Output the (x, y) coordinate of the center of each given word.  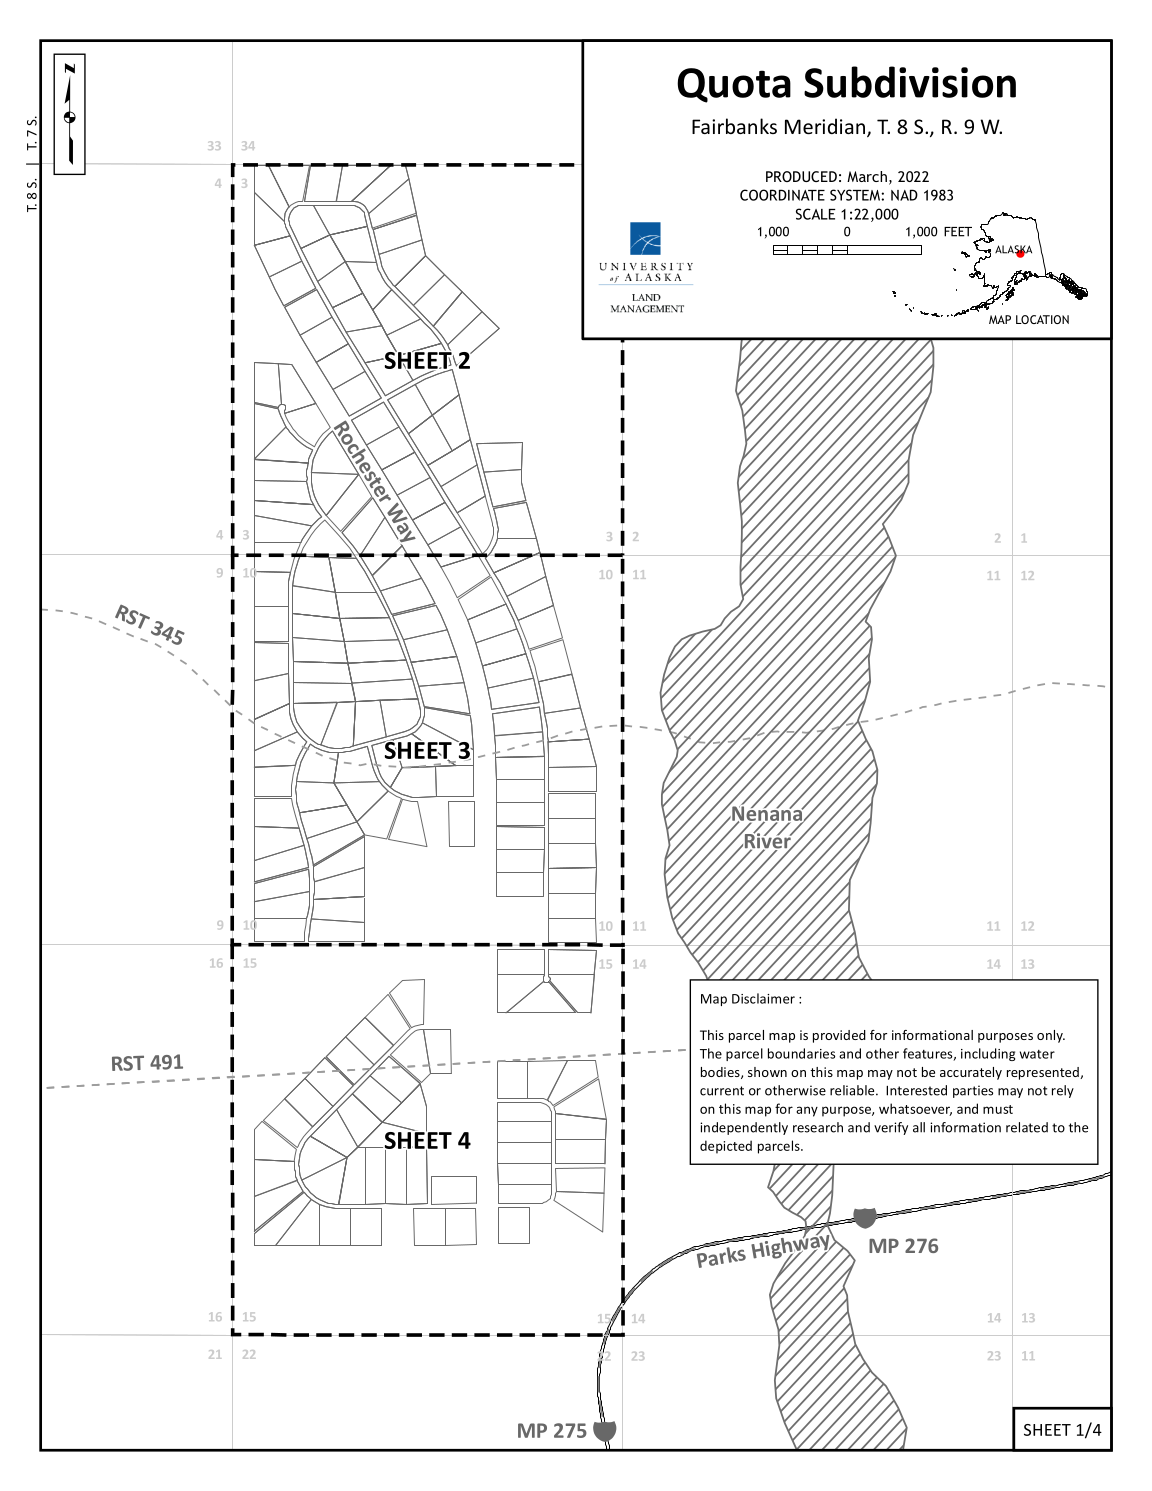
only (1051, 1036)
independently (744, 1128)
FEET (958, 232)
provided (839, 1036)
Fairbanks (734, 126)
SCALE (816, 214)
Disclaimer (763, 998)
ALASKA (1013, 250)
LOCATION (1042, 319)
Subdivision (910, 82)
